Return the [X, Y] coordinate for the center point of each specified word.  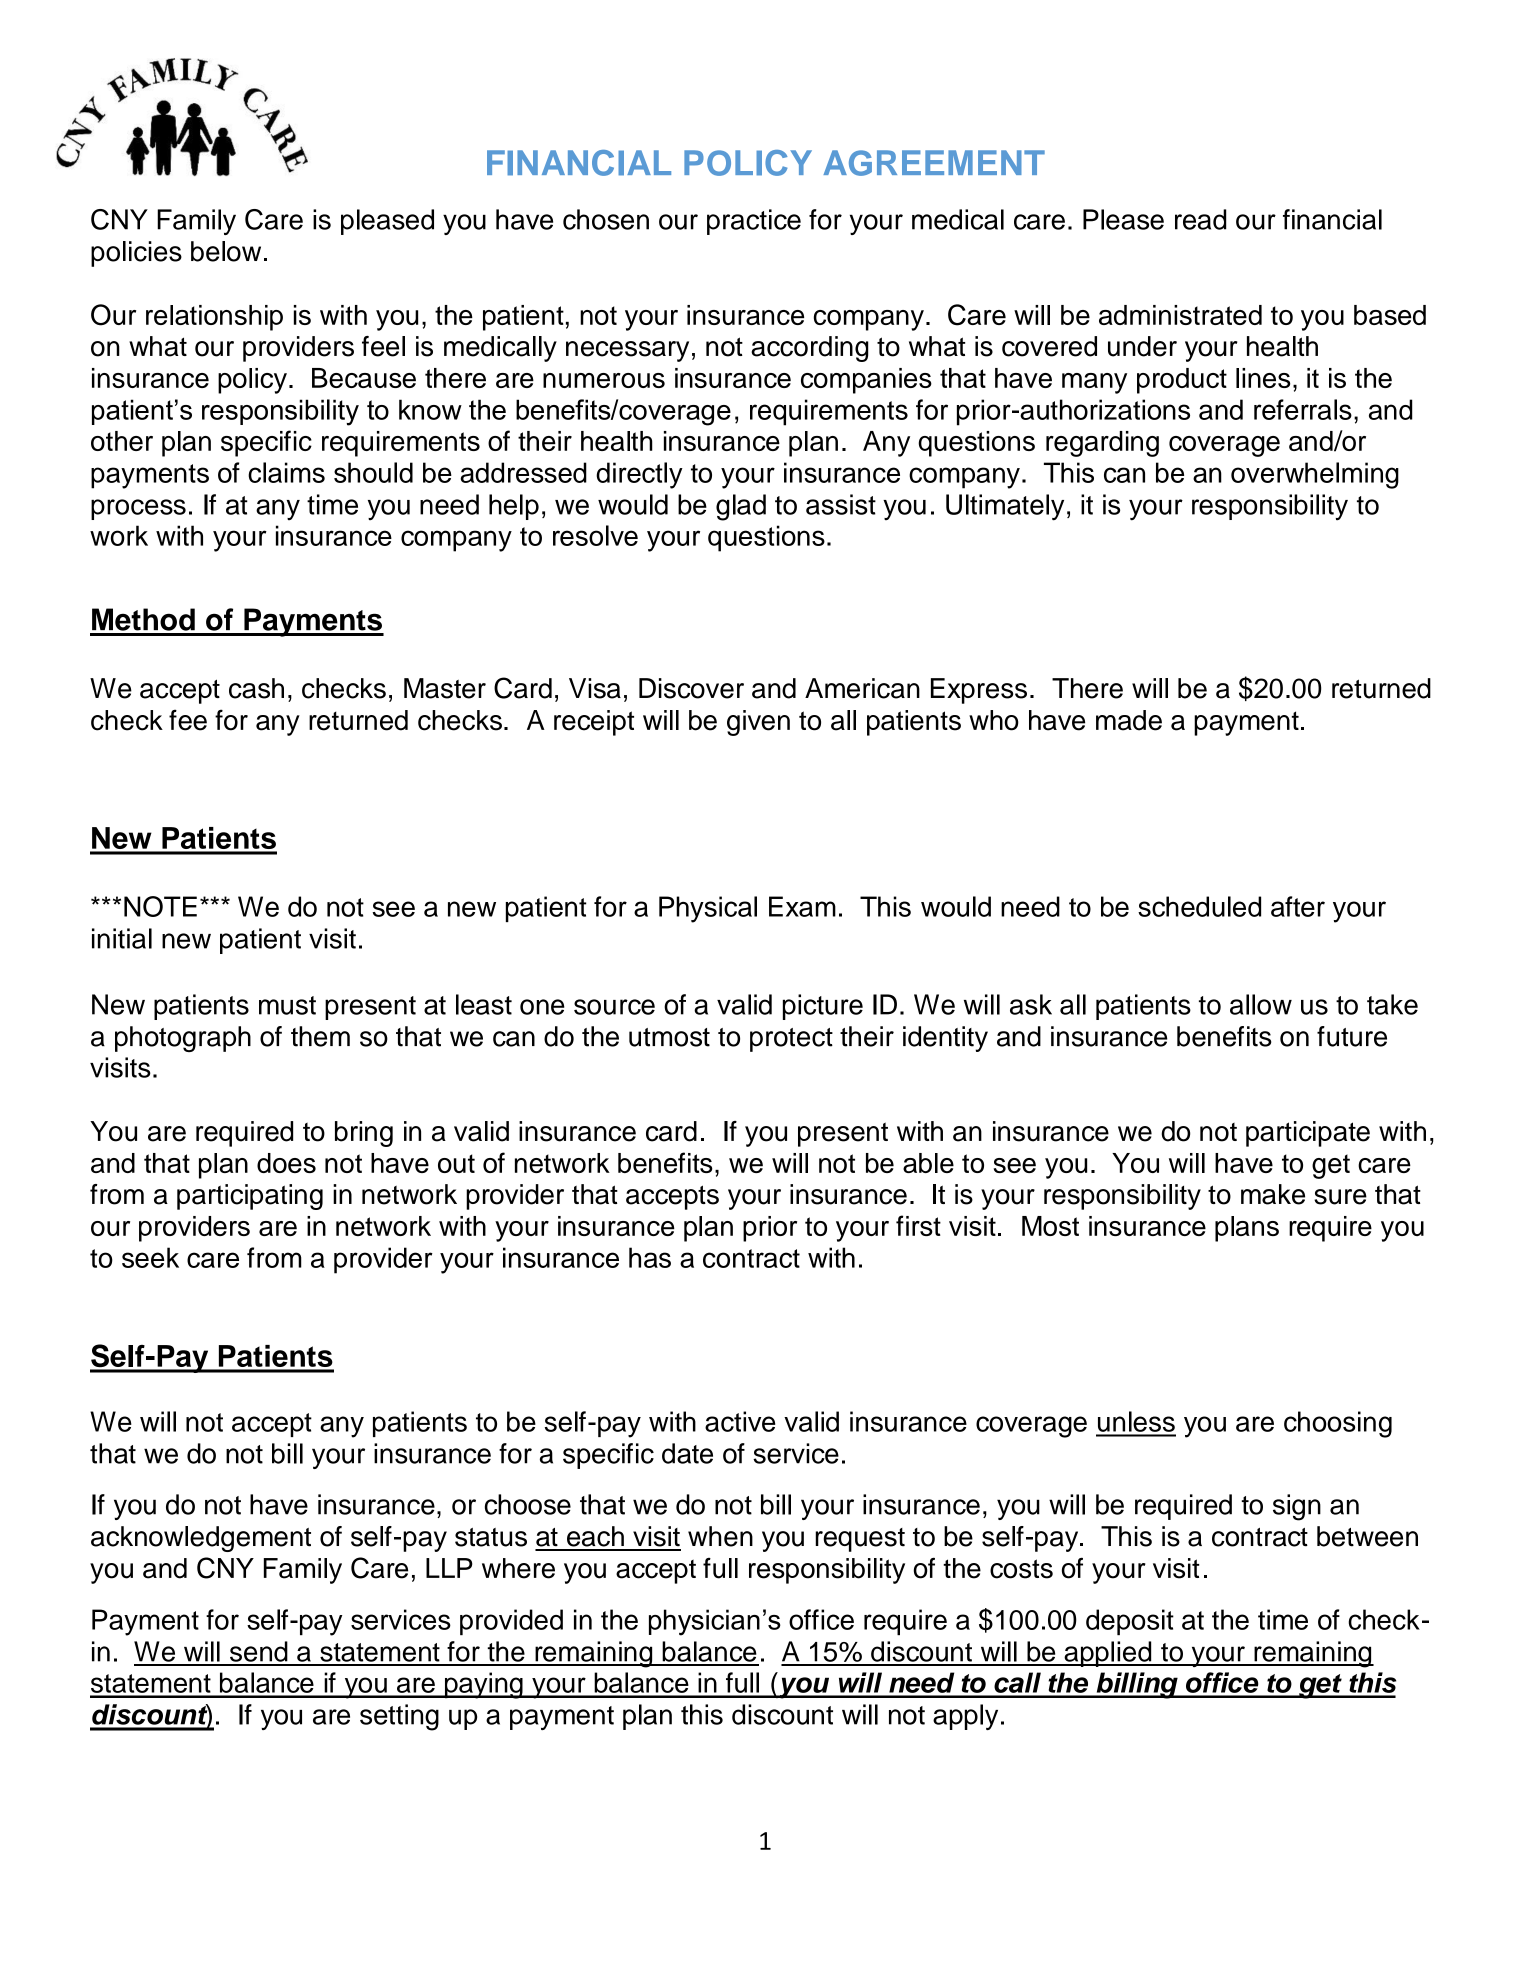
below [226, 251]
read [1200, 219]
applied [1108, 1654]
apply [965, 1717]
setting [399, 1717]
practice [754, 222]
